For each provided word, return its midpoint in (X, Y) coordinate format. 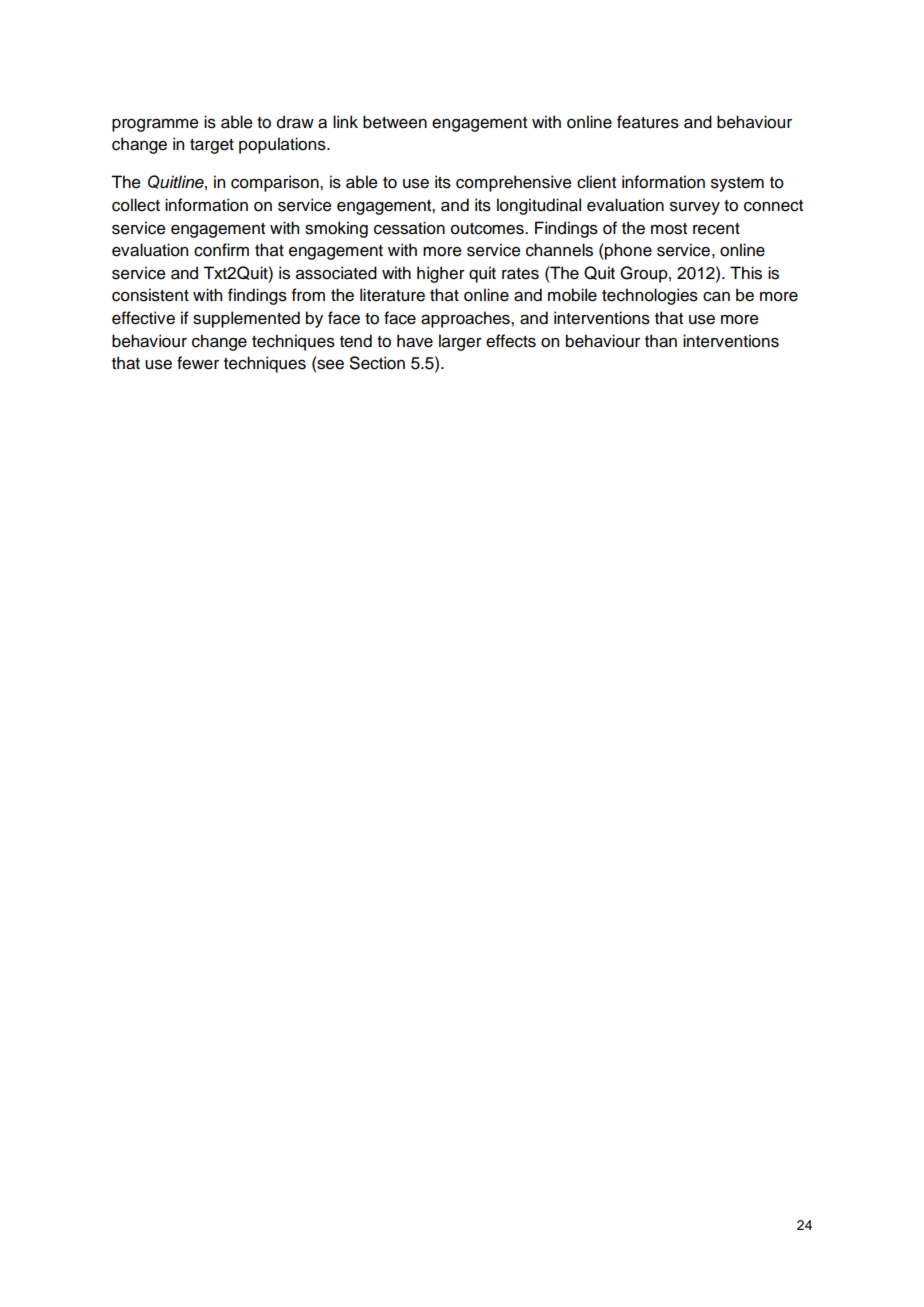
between (395, 122)
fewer (198, 363)
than (661, 341)
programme (155, 125)
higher (441, 274)
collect (136, 205)
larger (460, 342)
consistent (150, 295)
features (648, 122)
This (746, 273)
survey (695, 208)
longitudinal (539, 206)
